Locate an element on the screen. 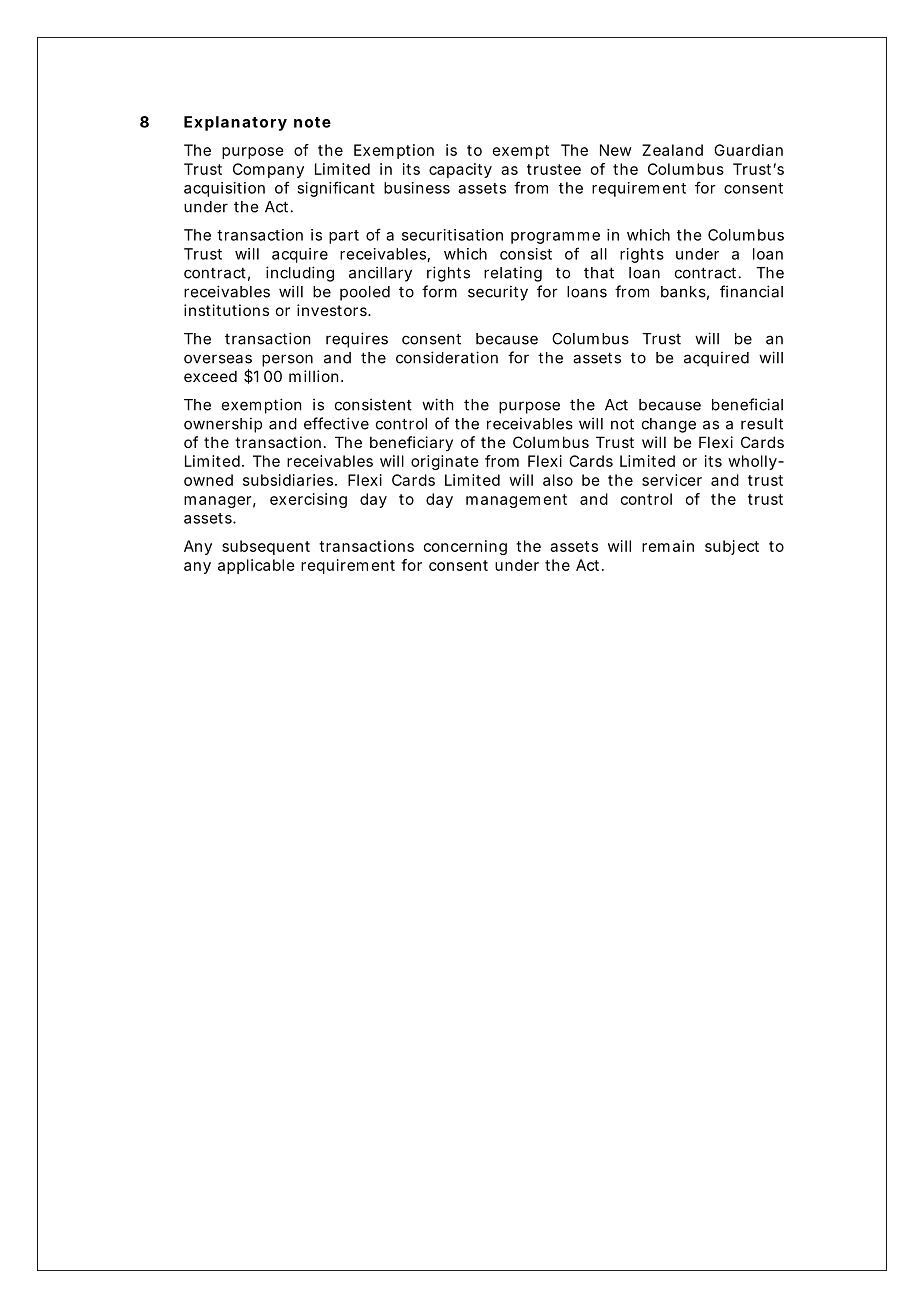 This screenshot has width=924, height=1308. with is located at coordinates (438, 404).
